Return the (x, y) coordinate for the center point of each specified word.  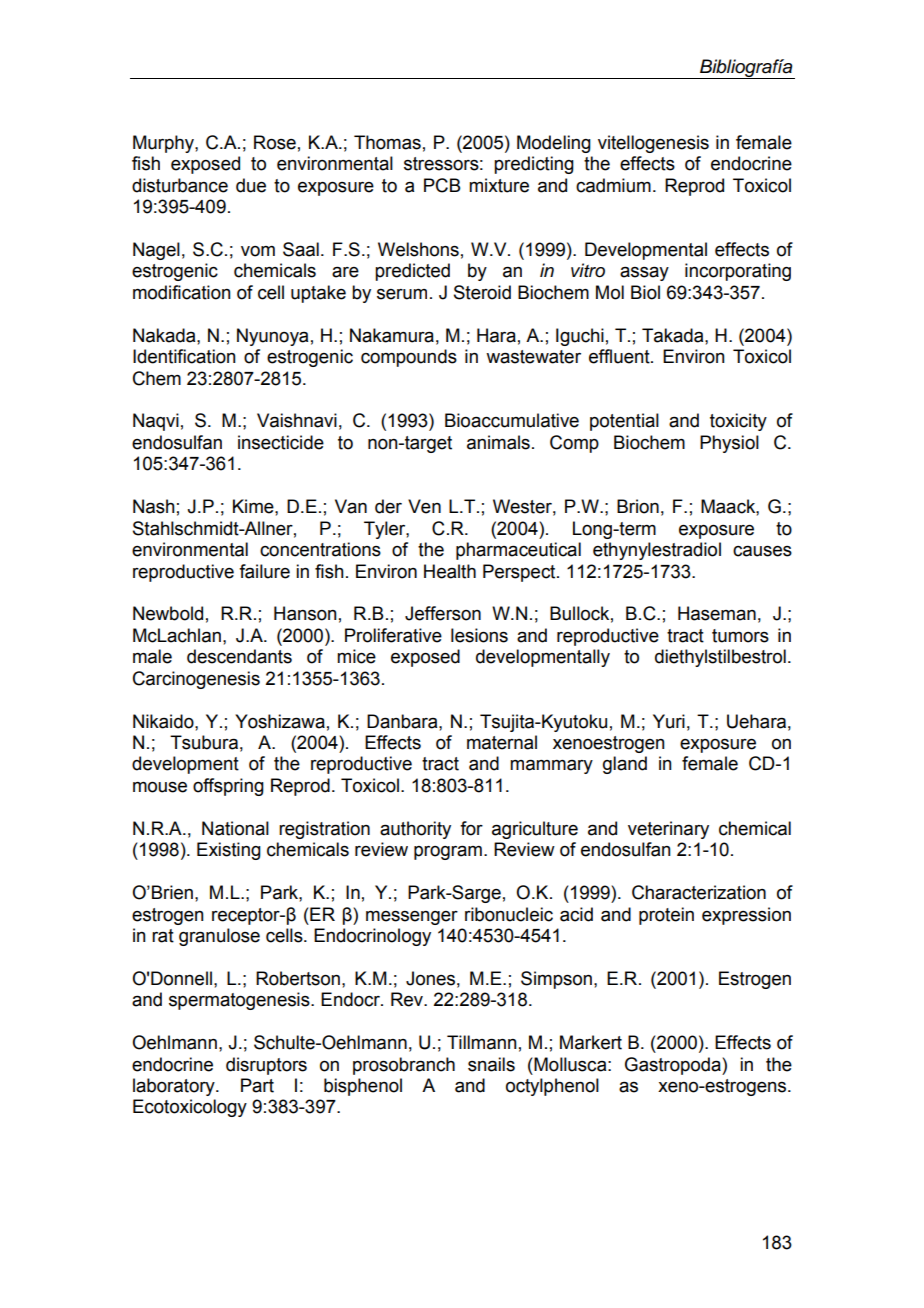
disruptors (266, 1066)
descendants (239, 656)
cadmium (613, 185)
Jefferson (443, 613)
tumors (740, 636)
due (251, 185)
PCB (442, 185)
